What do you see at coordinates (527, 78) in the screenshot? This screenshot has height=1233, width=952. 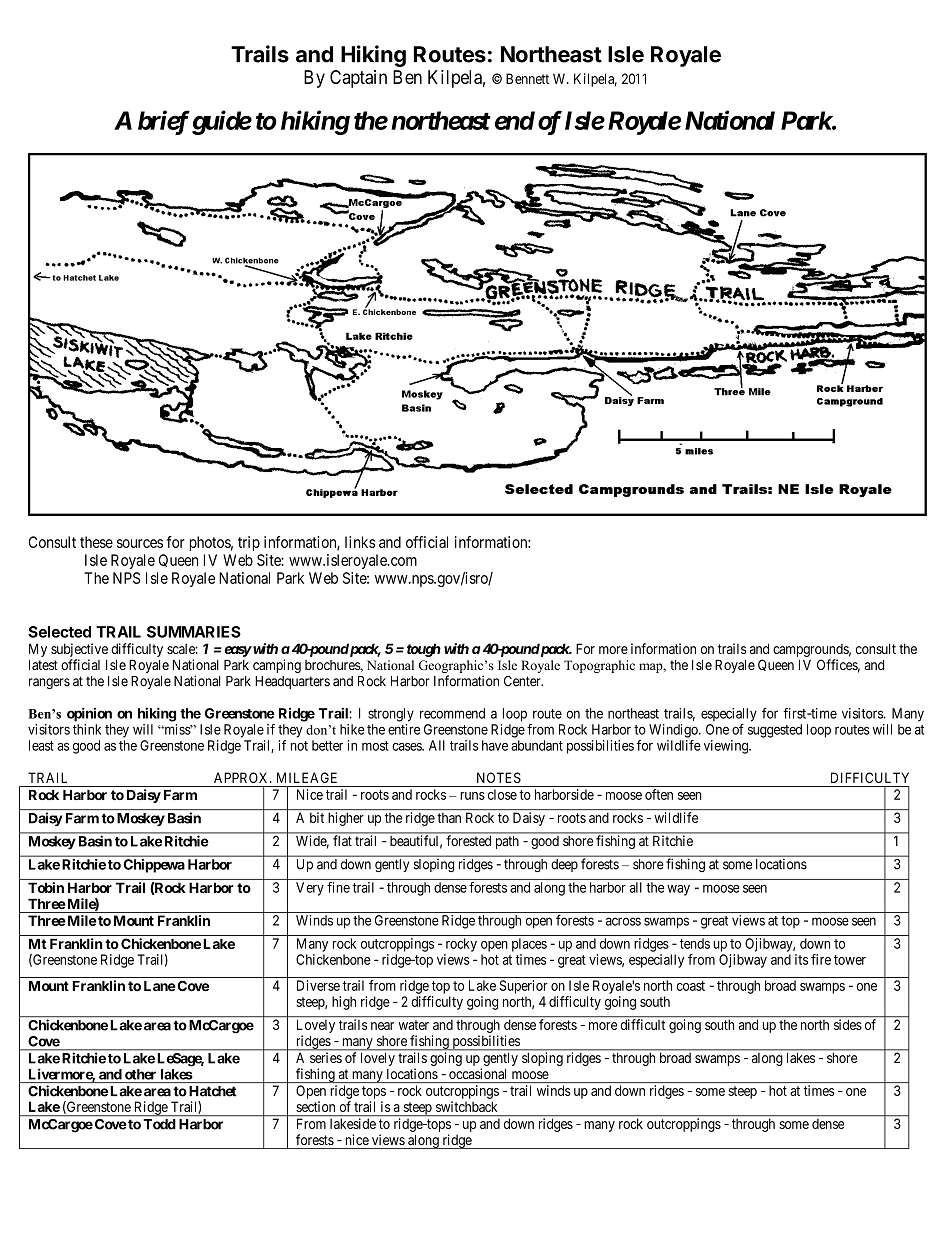 I see `Bennett` at bounding box center [527, 78].
